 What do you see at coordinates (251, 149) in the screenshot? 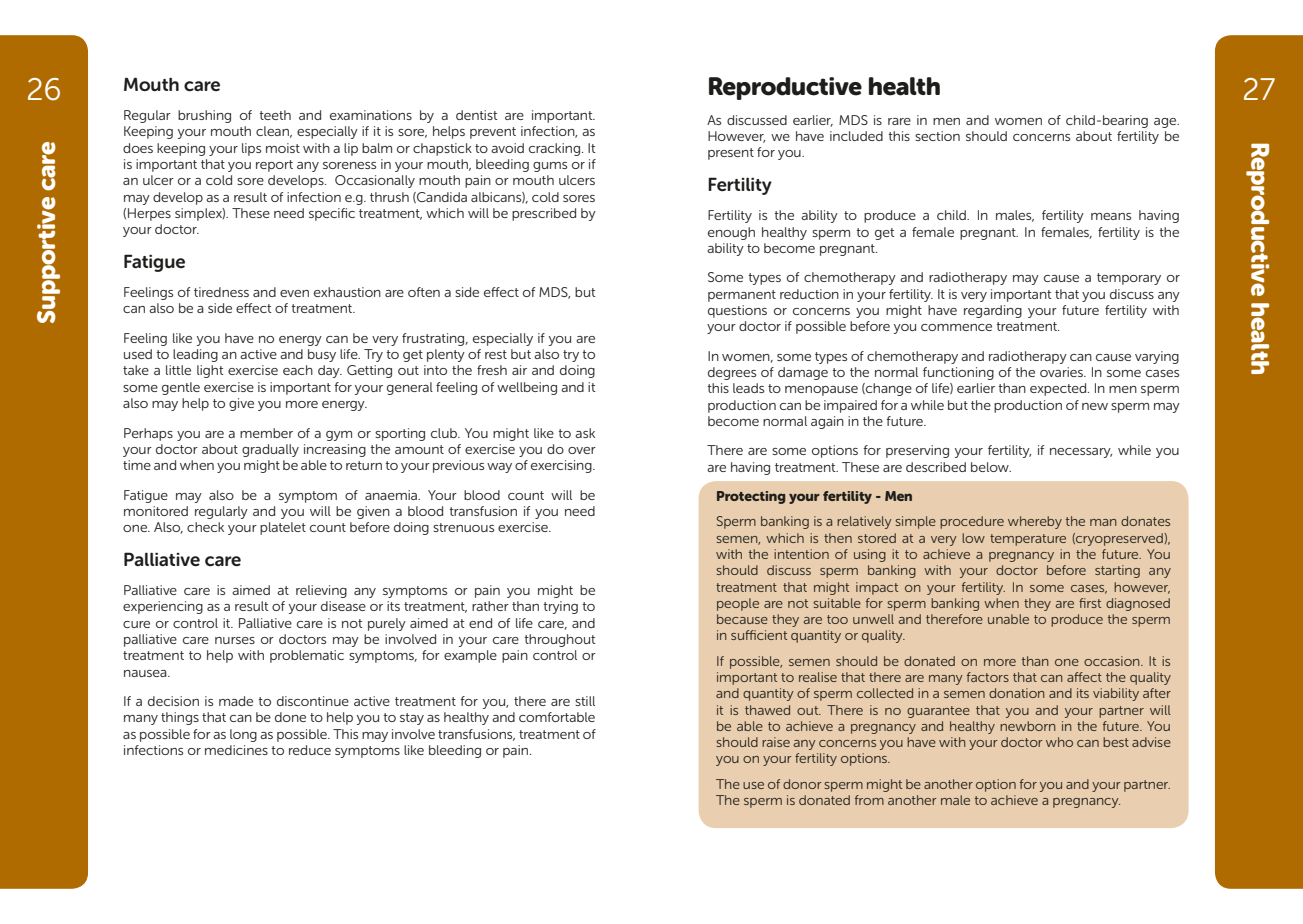
I see `lips` at bounding box center [251, 149].
